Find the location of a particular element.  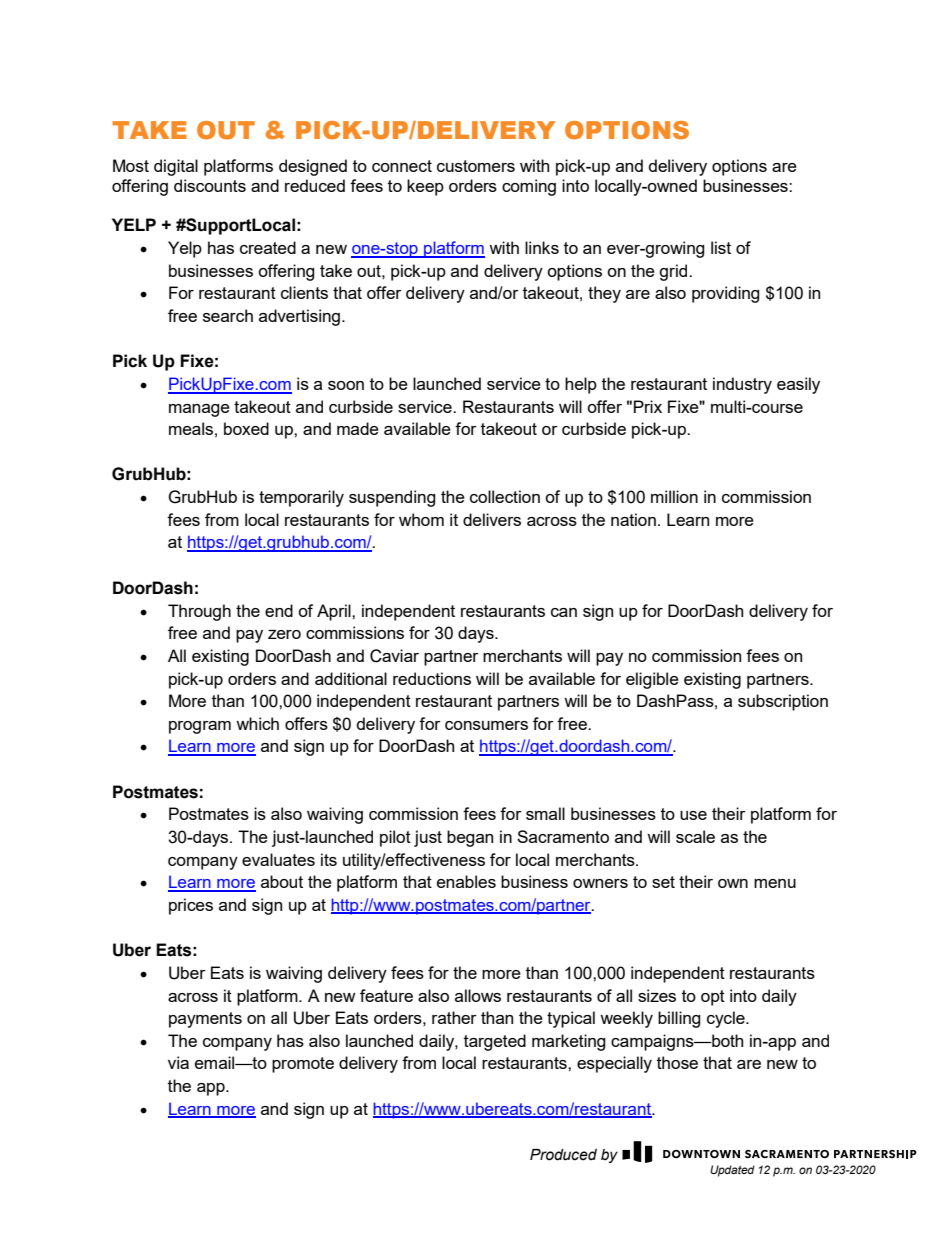

discounts is located at coordinates (210, 185).
